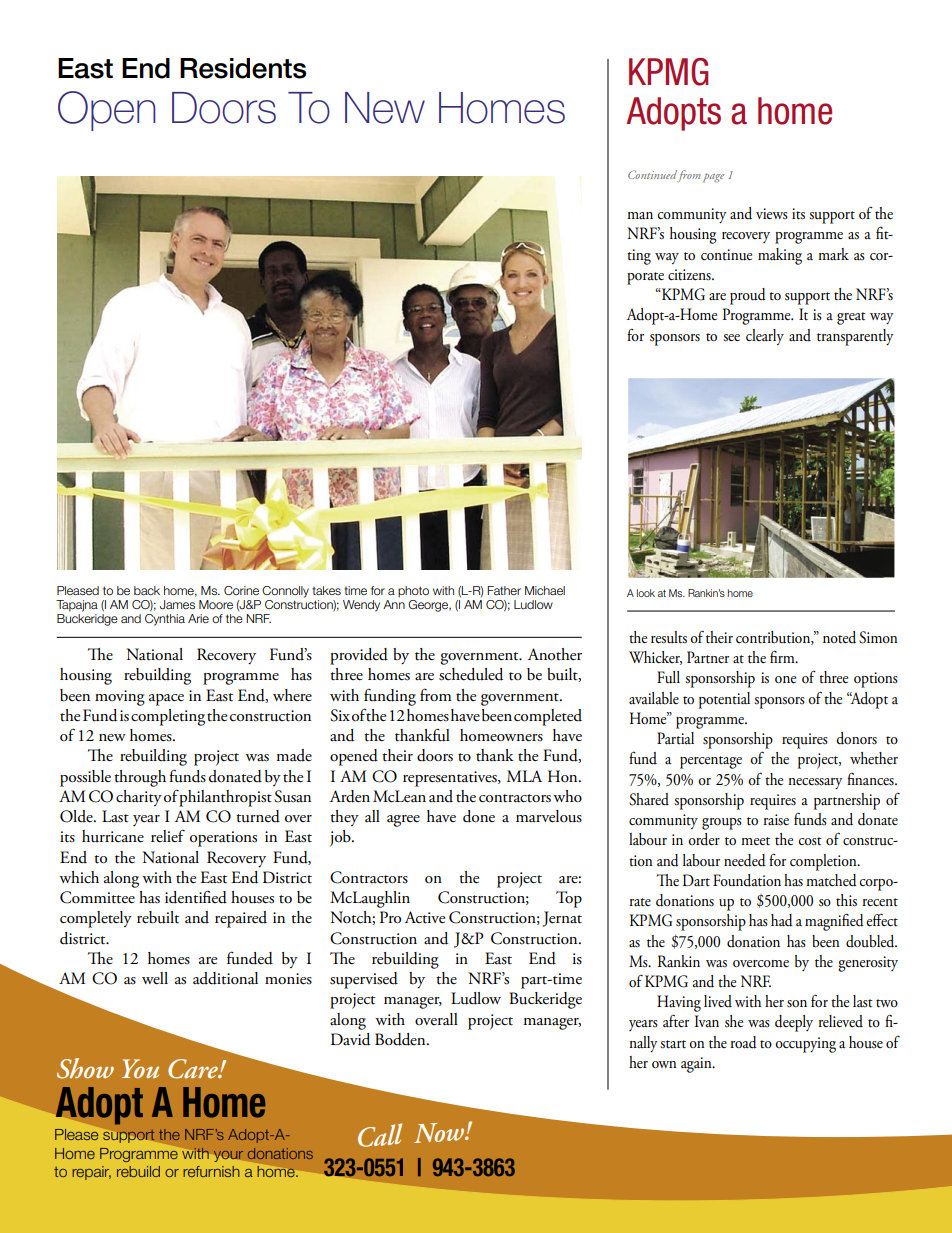 Image resolution: width=952 pixels, height=1233 pixels. What do you see at coordinates (772, 214) in the screenshot?
I see `views` at bounding box center [772, 214].
